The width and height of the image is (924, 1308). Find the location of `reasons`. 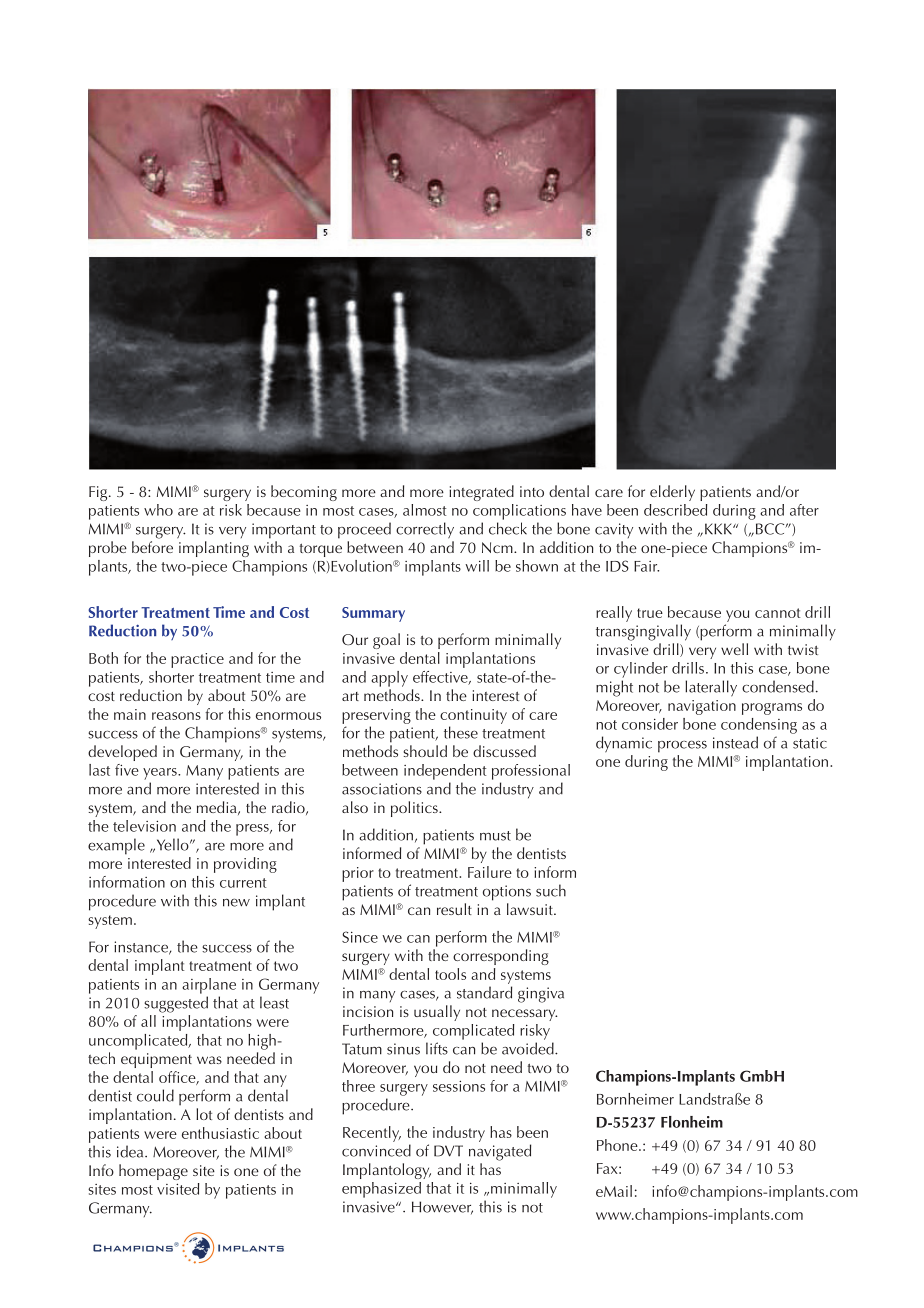

reasons is located at coordinates (176, 716).
